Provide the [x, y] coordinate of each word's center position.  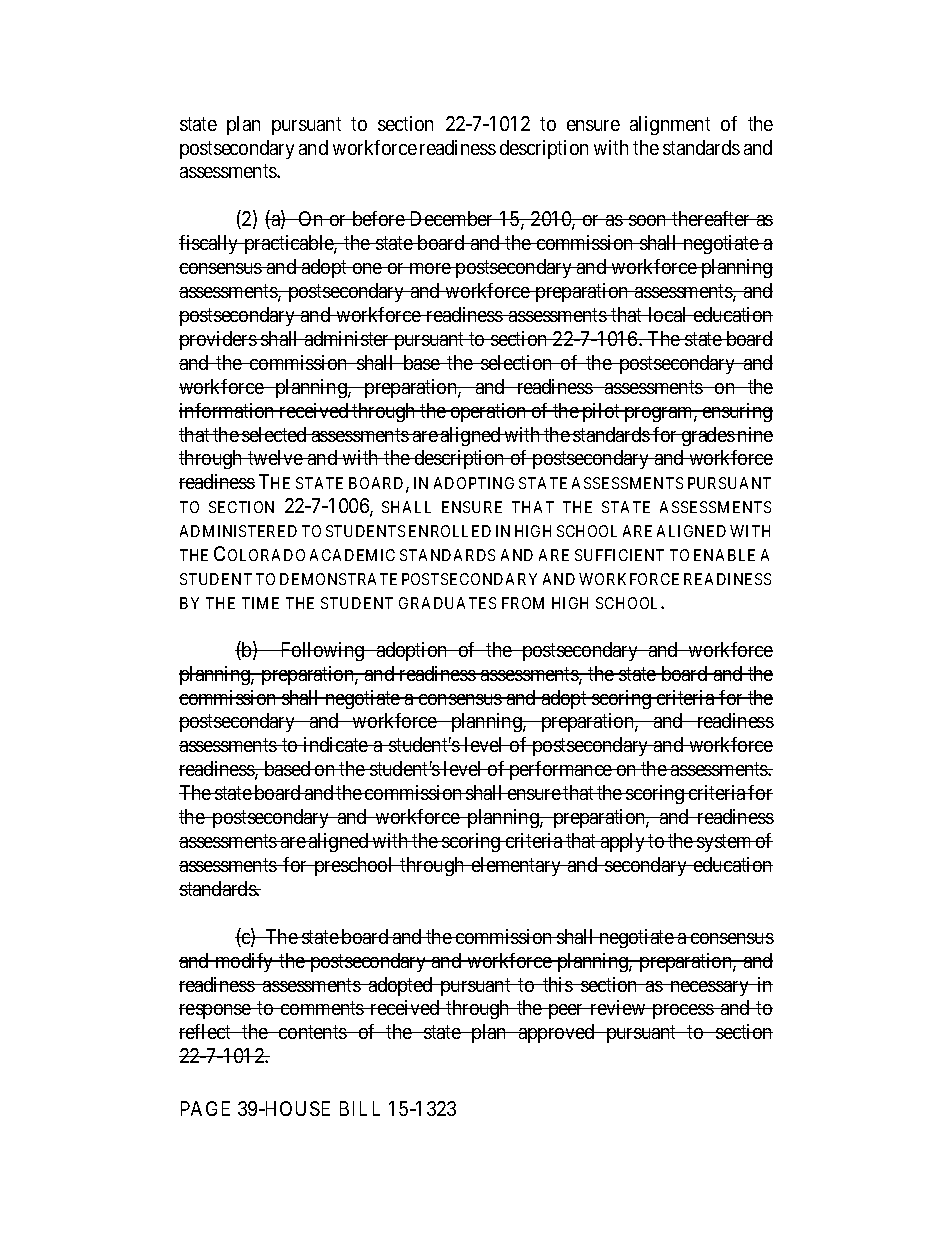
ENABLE [724, 555]
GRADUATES [447, 603]
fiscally [210, 244]
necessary [710, 988]
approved [557, 1033]
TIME [260, 603]
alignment [670, 125]
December [452, 218]
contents [312, 1032]
